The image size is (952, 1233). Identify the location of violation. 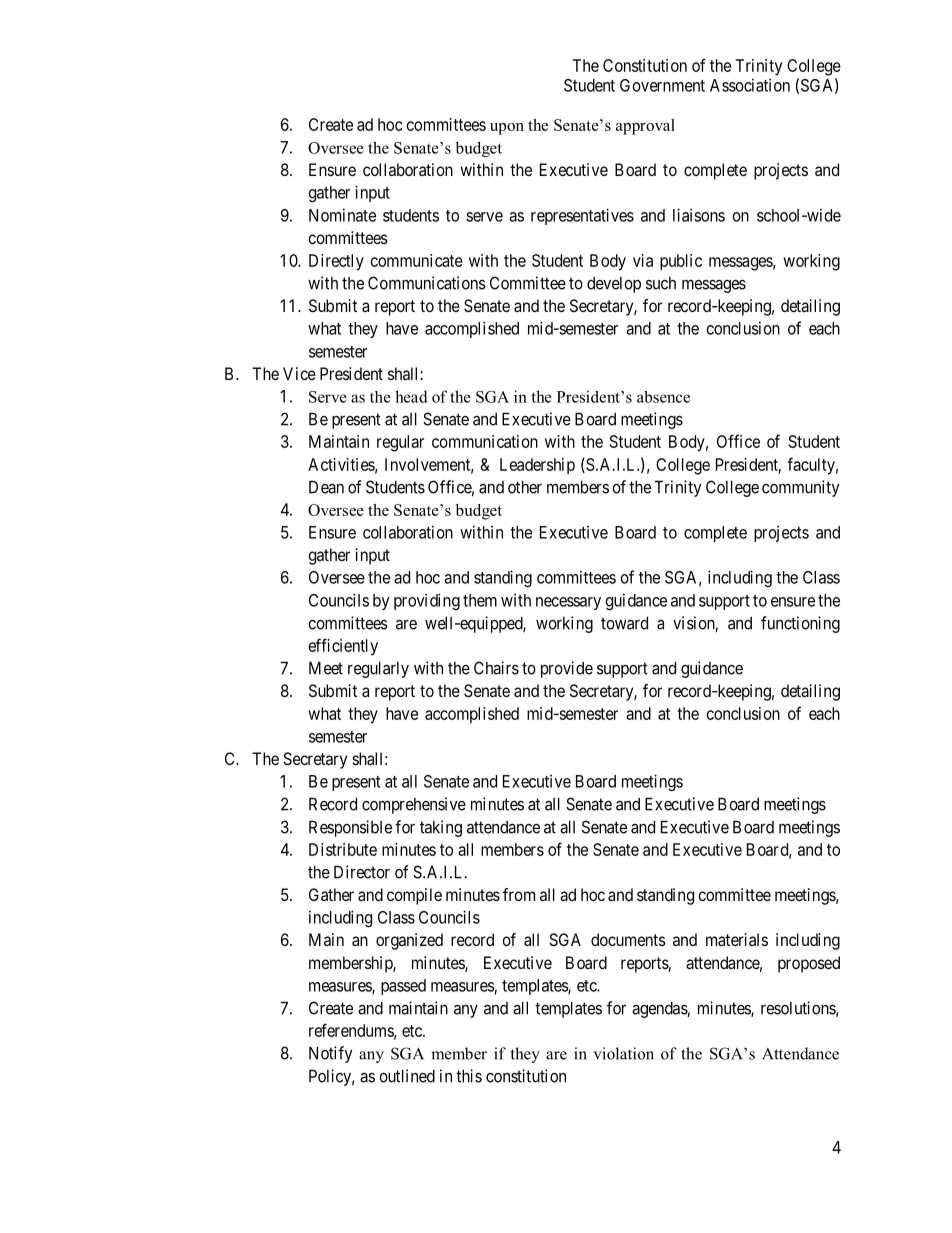
(623, 1053).
